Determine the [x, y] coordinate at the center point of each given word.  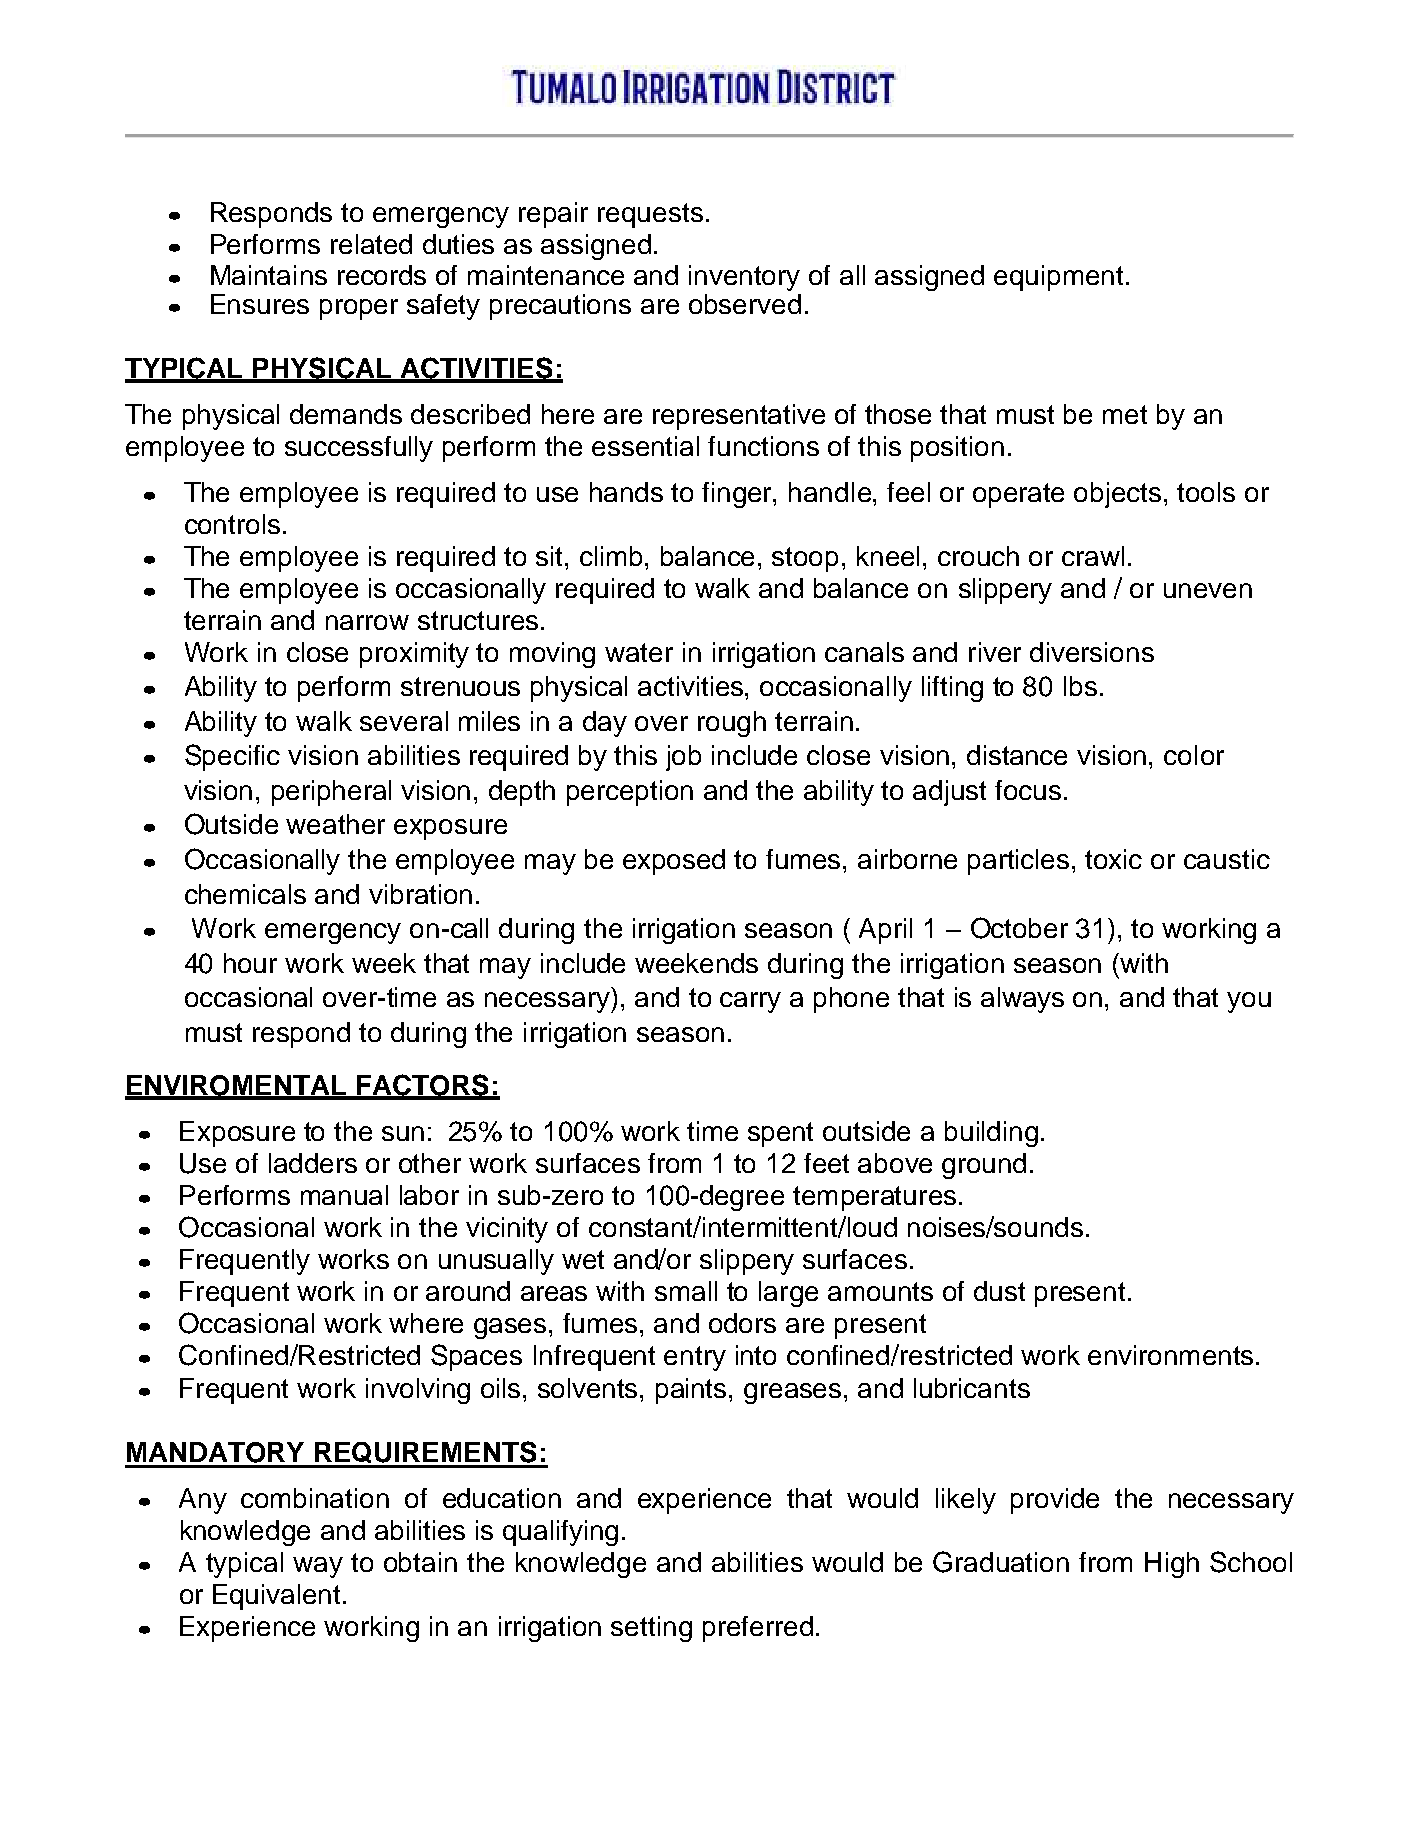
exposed [674, 862]
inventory [744, 278]
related [371, 244]
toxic [1113, 859]
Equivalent [276, 1597]
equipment [1058, 278]
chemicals [245, 894]
